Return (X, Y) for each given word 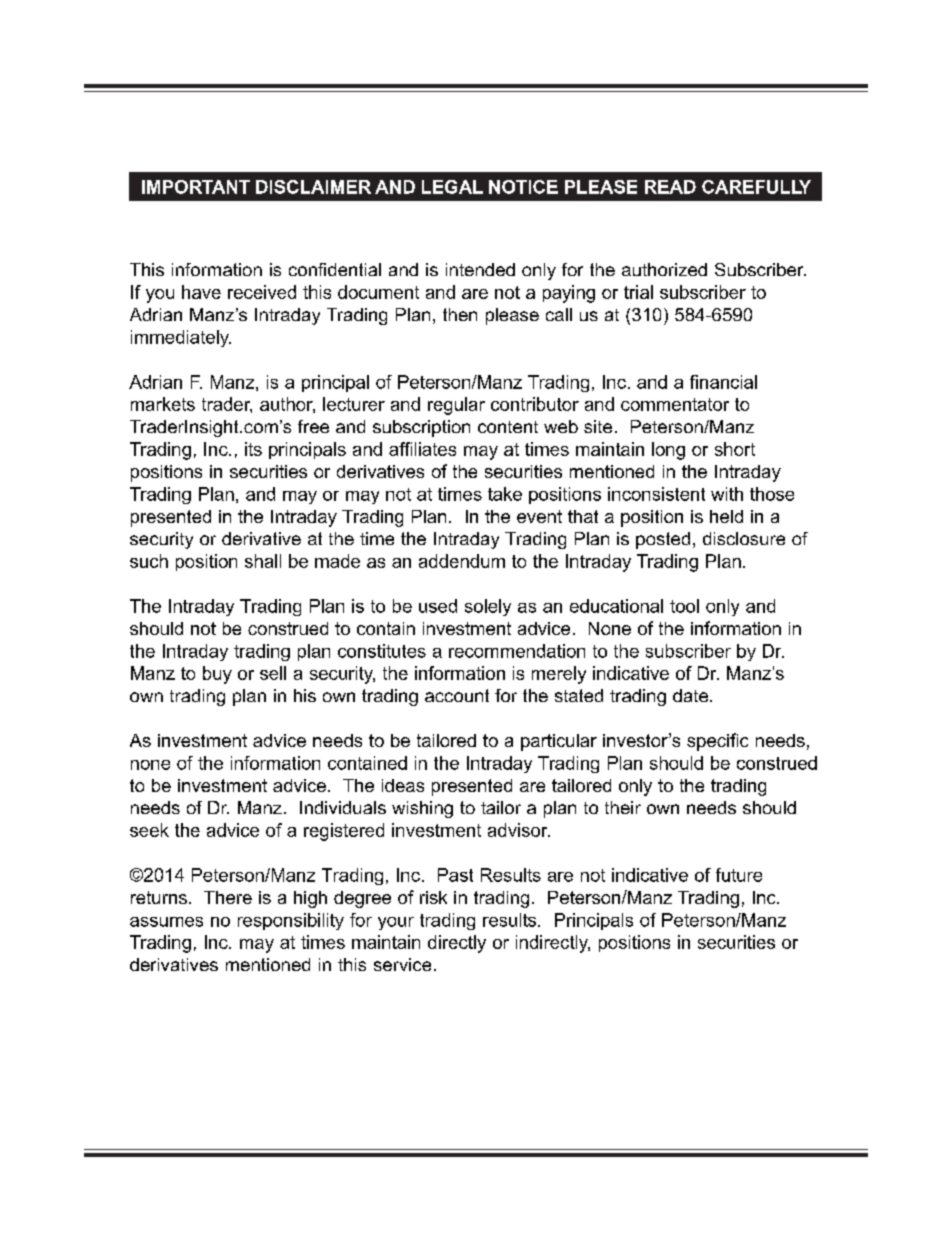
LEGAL (452, 187)
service (402, 964)
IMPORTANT (196, 187)
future (739, 875)
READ (670, 187)
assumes (166, 922)
